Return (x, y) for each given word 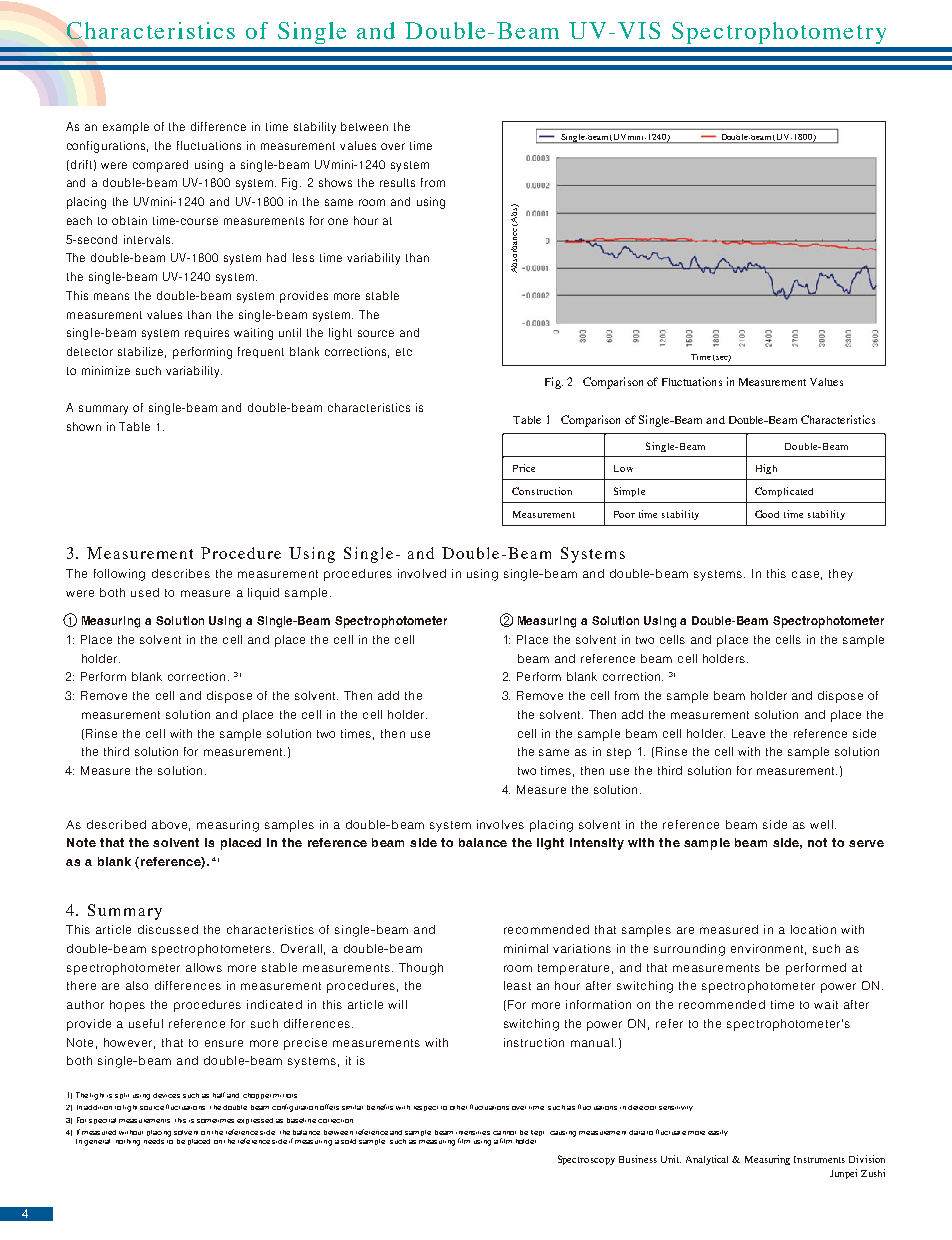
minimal (526, 948)
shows (335, 182)
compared (160, 166)
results (397, 182)
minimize (106, 370)
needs (154, 1141)
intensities (473, 1133)
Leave (748, 733)
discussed (168, 929)
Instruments (819, 1159)
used (145, 592)
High (766, 469)
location (813, 929)
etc (404, 352)
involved (422, 573)
